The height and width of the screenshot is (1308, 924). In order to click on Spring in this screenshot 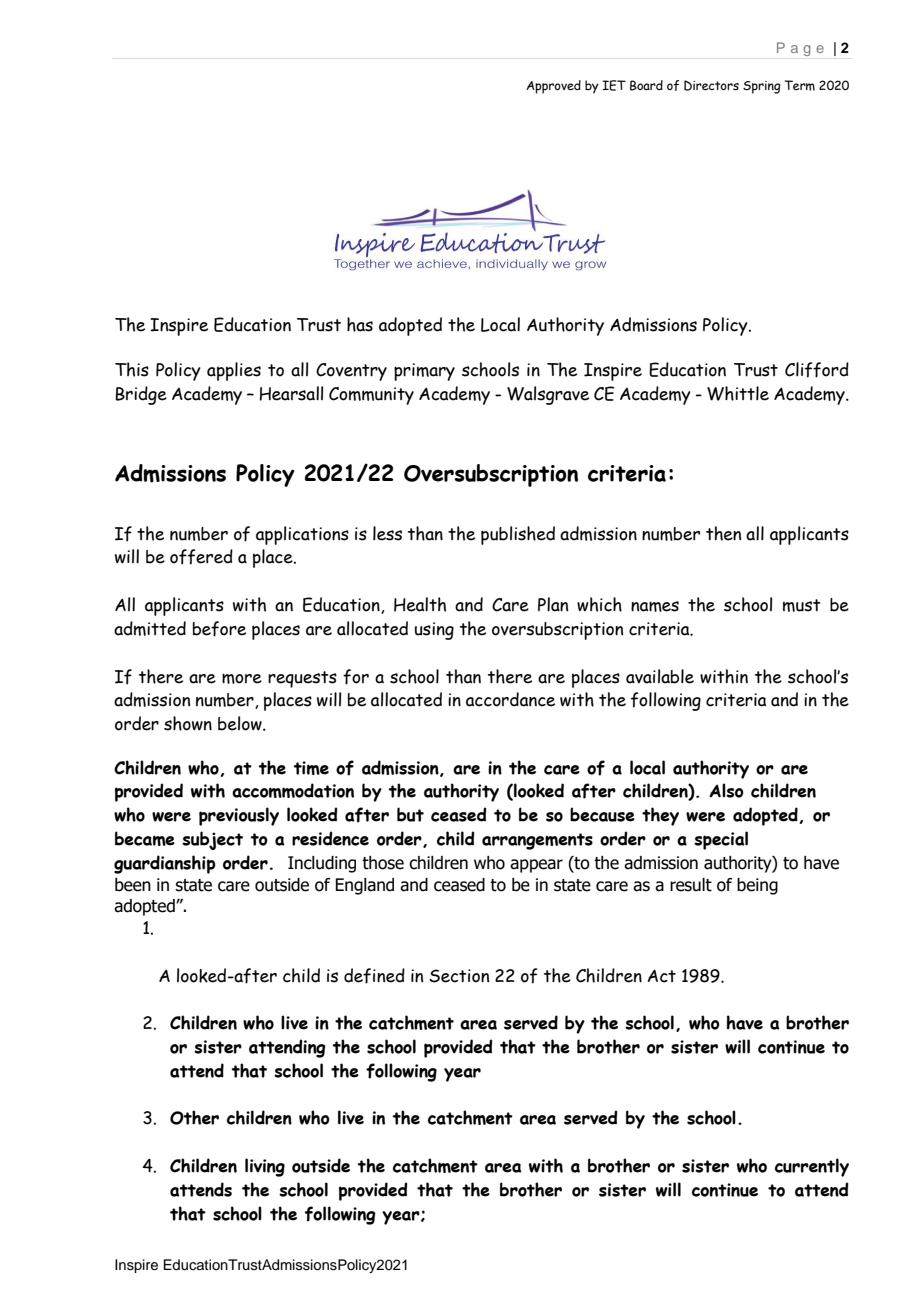, I will do `click(762, 87)`.
